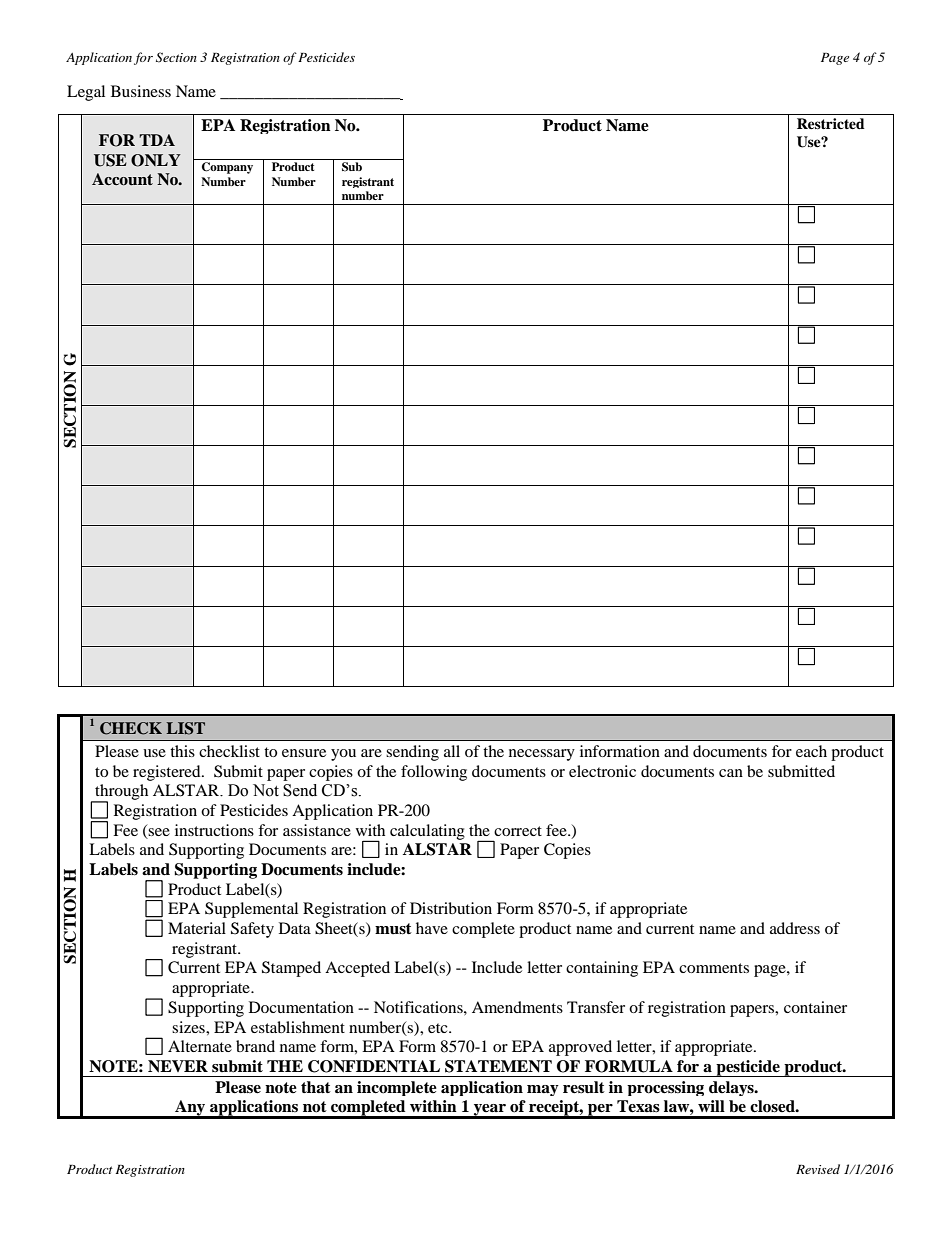 The image size is (952, 1233). Describe the element at coordinates (122, 179) in the screenshot. I see `Account` at that location.
